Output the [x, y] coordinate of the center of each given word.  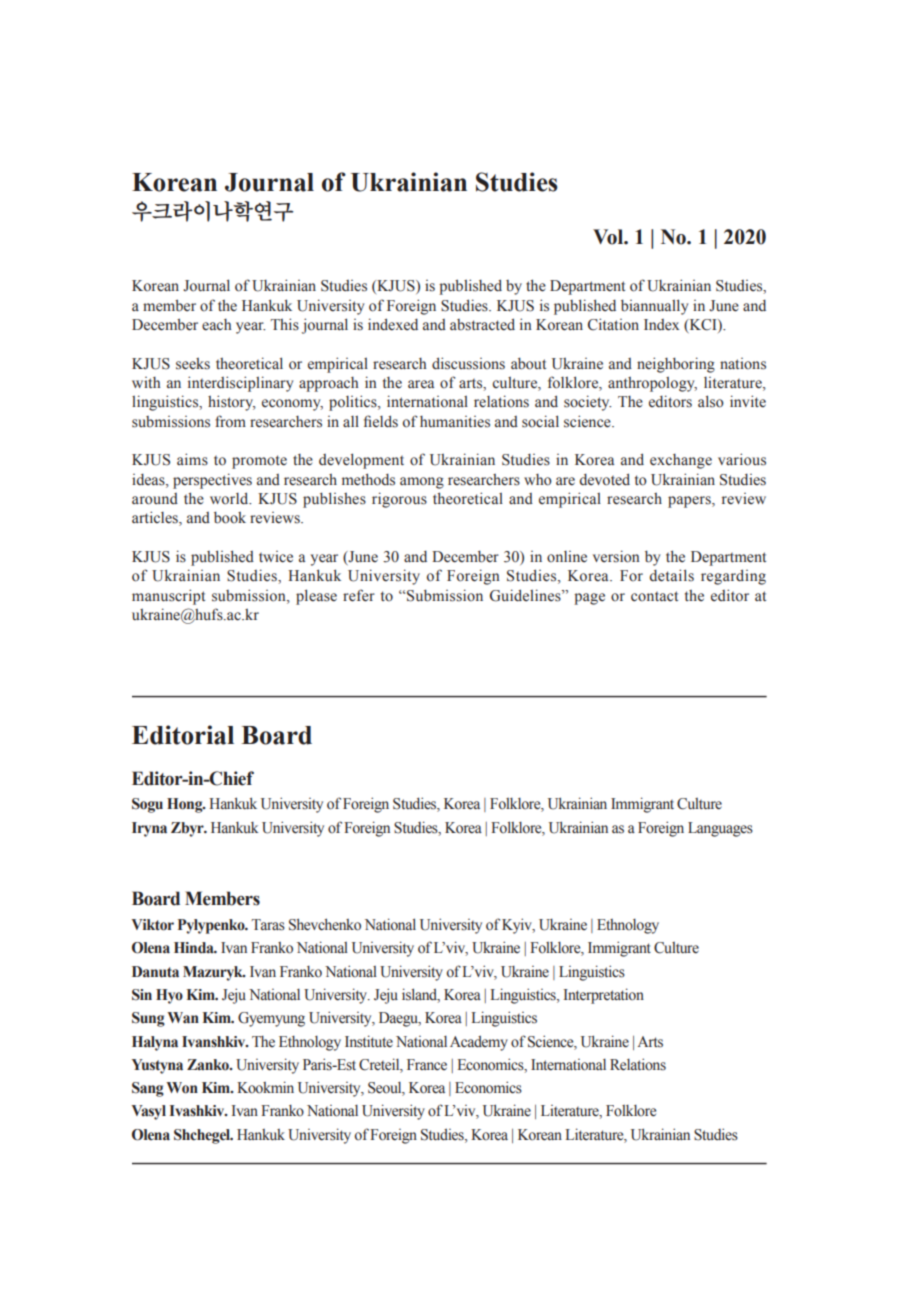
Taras [268, 925]
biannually [655, 307]
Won [182, 1088]
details [671, 575]
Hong [186, 805]
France [427, 1064]
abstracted [482, 324]
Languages [720, 829]
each [217, 325]
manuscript [168, 597]
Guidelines [526, 595]
